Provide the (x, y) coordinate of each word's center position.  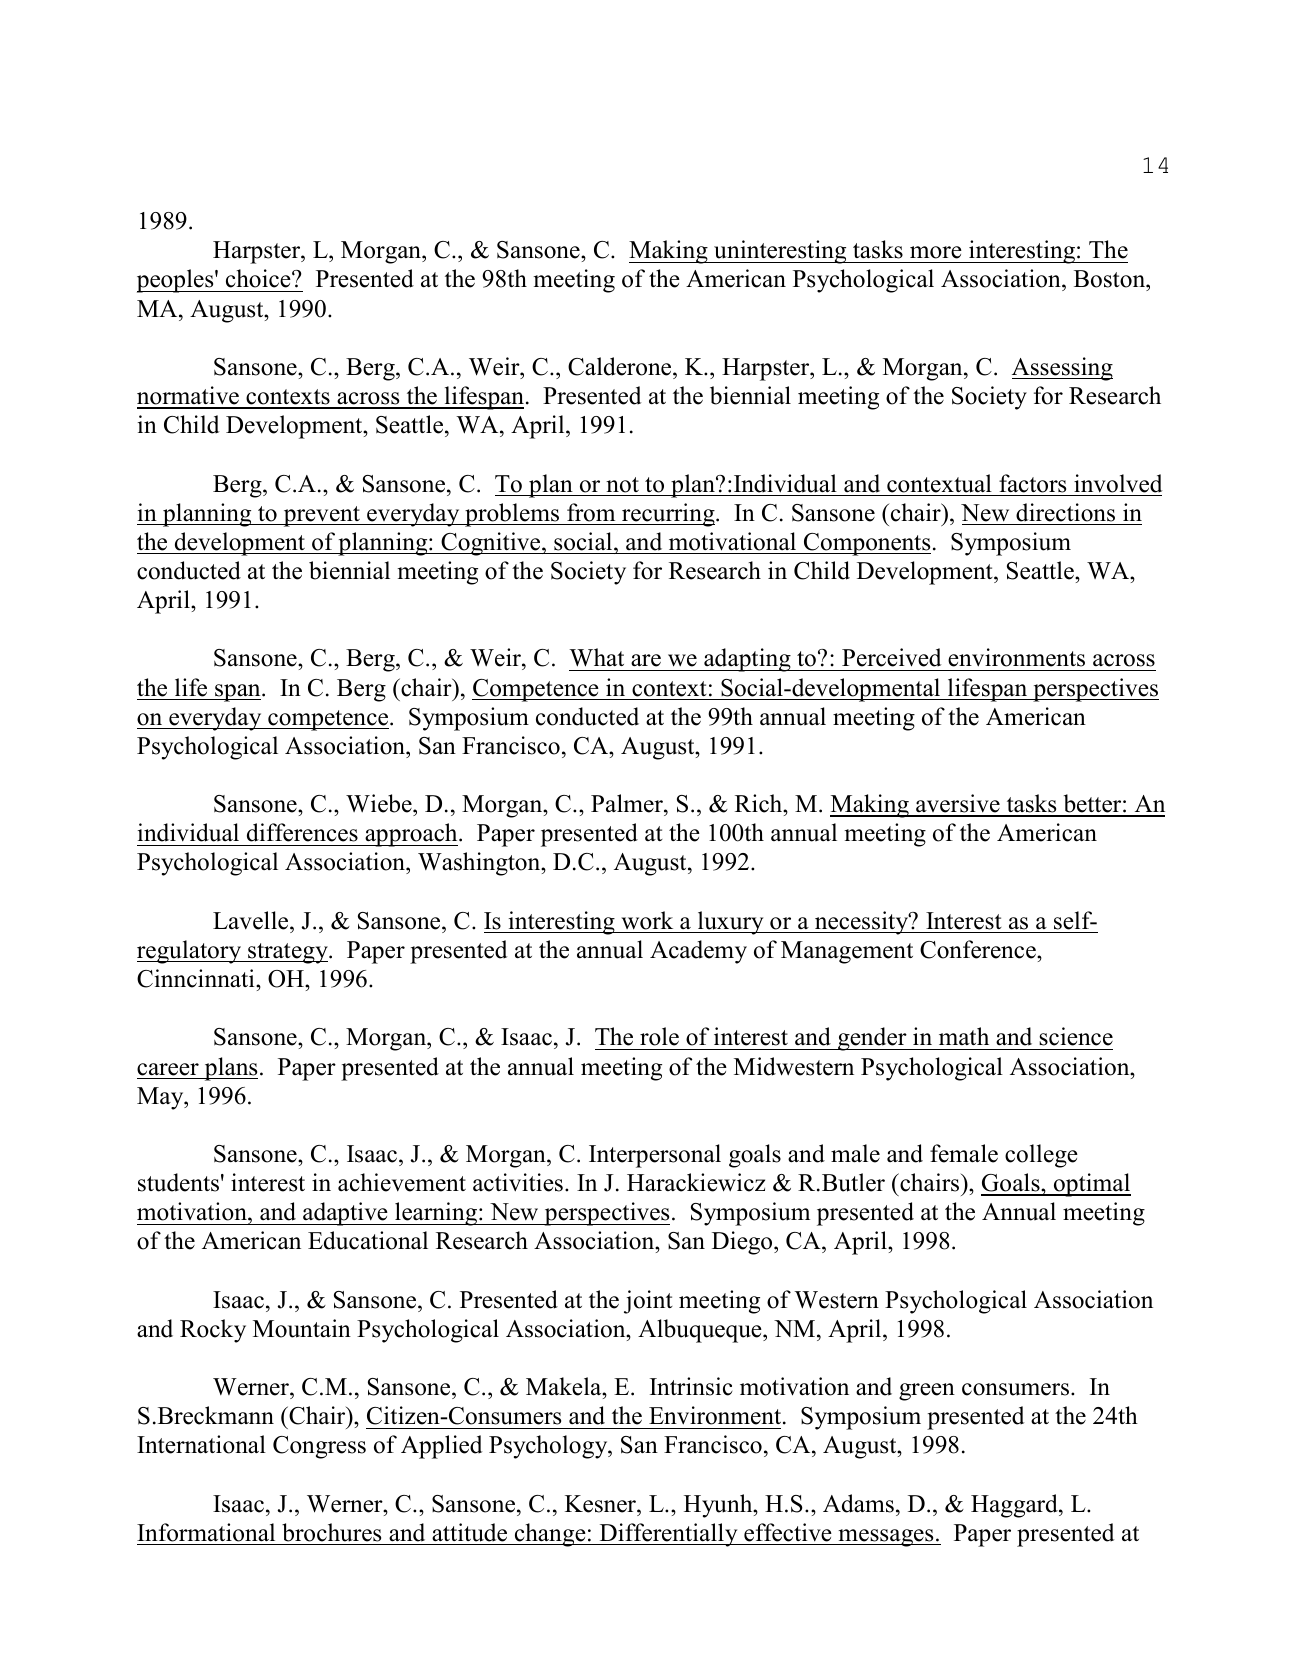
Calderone (621, 366)
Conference (979, 949)
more (936, 252)
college (1041, 1156)
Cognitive (491, 544)
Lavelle (252, 920)
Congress (319, 1447)
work (647, 920)
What (596, 657)
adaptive (345, 1214)
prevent (321, 516)
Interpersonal (655, 1156)
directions (1065, 512)
